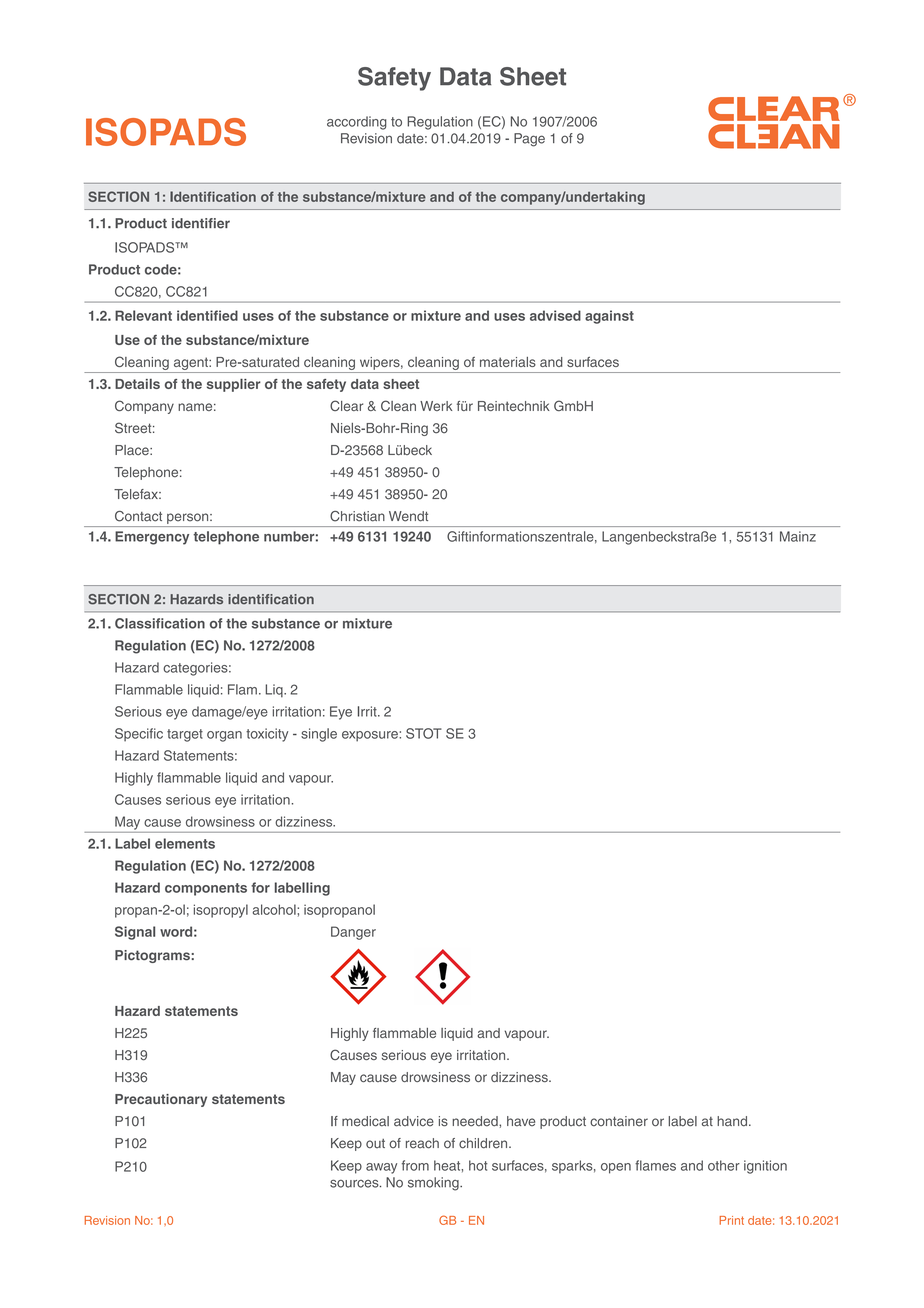 This screenshot has width=924, height=1308. Describe the element at coordinates (161, 1100) in the screenshot. I see `Precautionary` at that location.
